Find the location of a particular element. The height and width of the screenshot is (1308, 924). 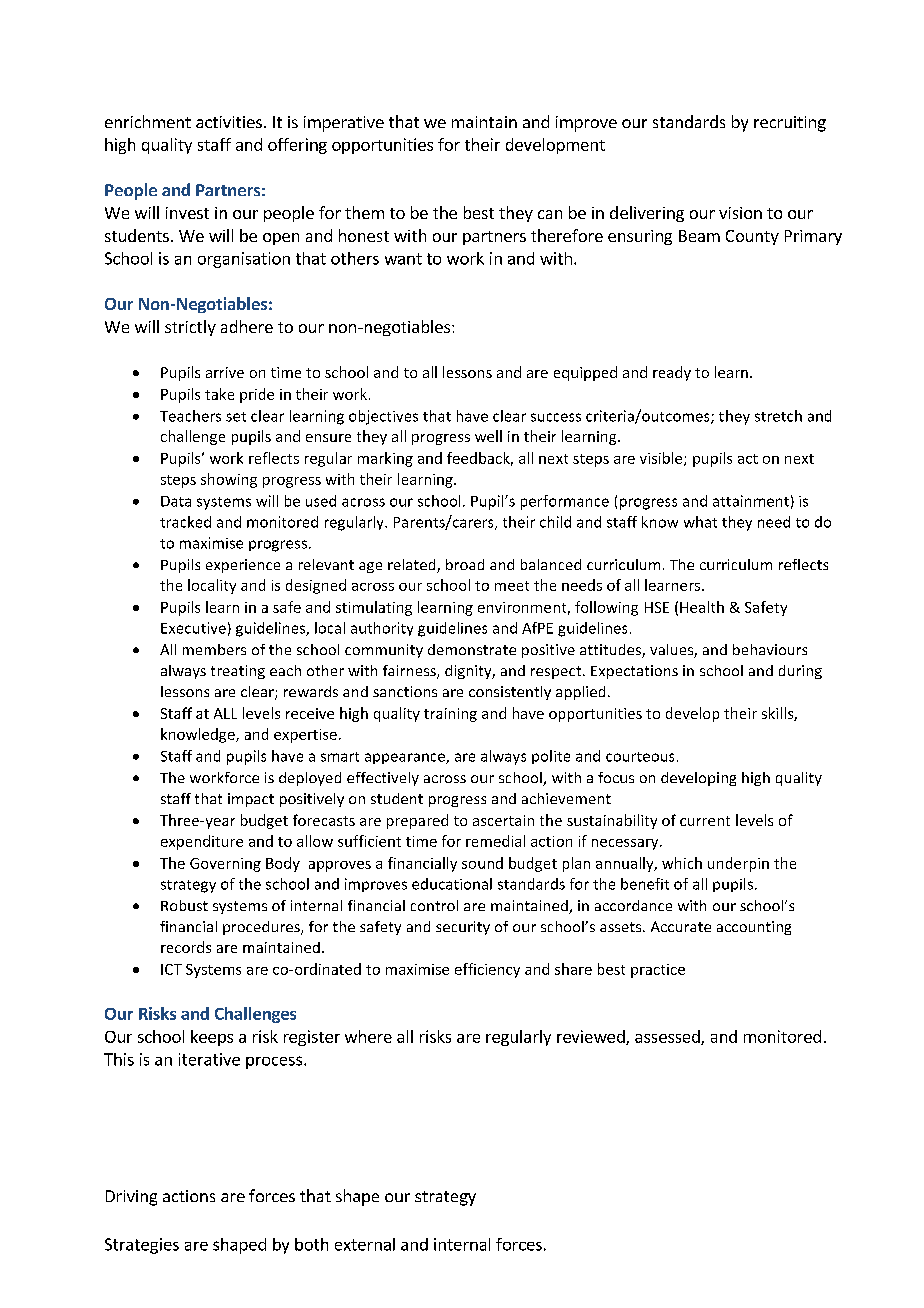

Driving is located at coordinates (131, 1198).
